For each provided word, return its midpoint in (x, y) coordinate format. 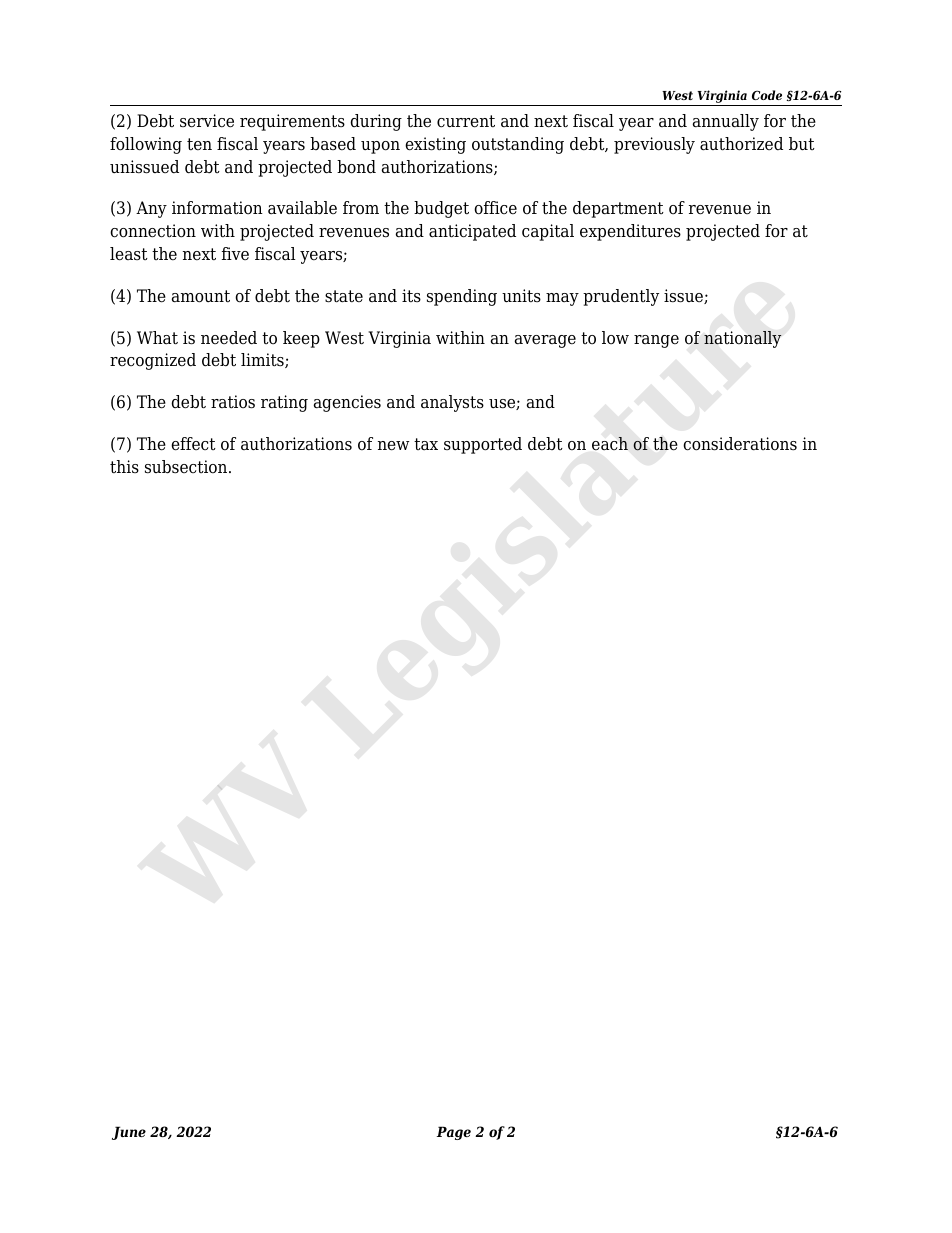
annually (726, 122)
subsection (187, 467)
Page (454, 1133)
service (207, 121)
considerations (740, 444)
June (129, 1133)
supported (483, 445)
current (466, 121)
